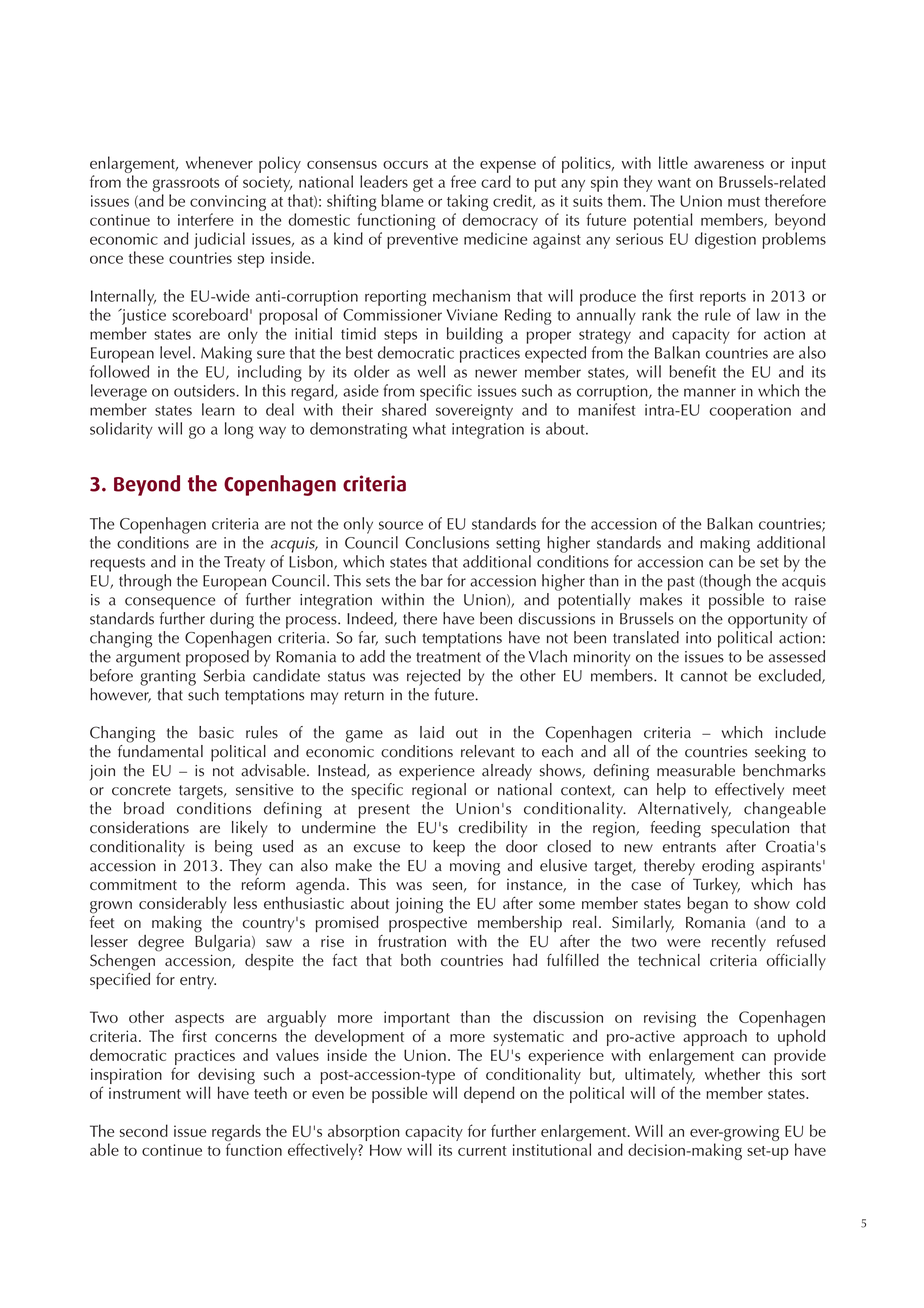 The image size is (924, 1308). I want to click on speculation, so click(750, 828).
